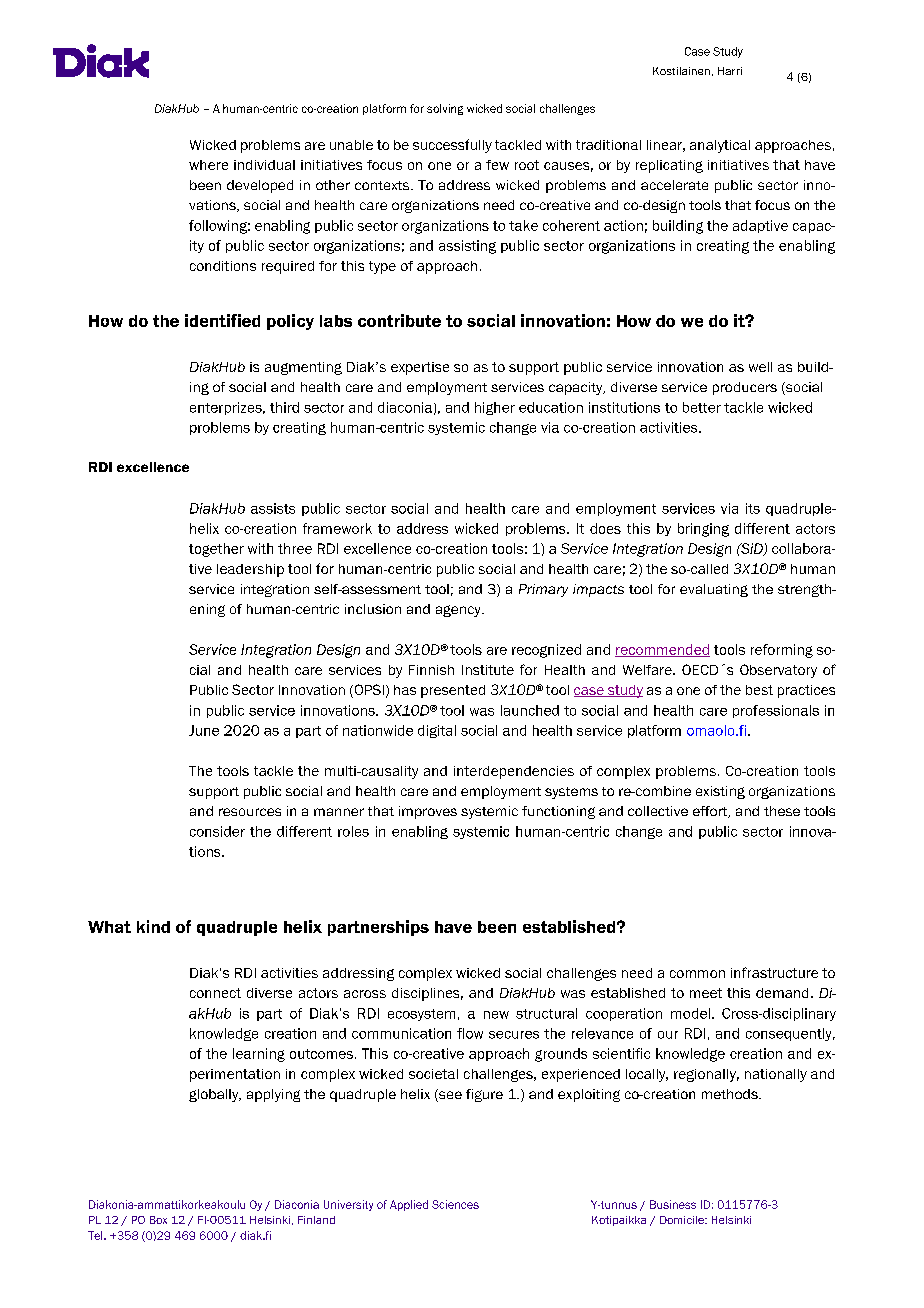 This image has width=924, height=1308. What do you see at coordinates (720, 146) in the image?
I see `analytical` at bounding box center [720, 146].
